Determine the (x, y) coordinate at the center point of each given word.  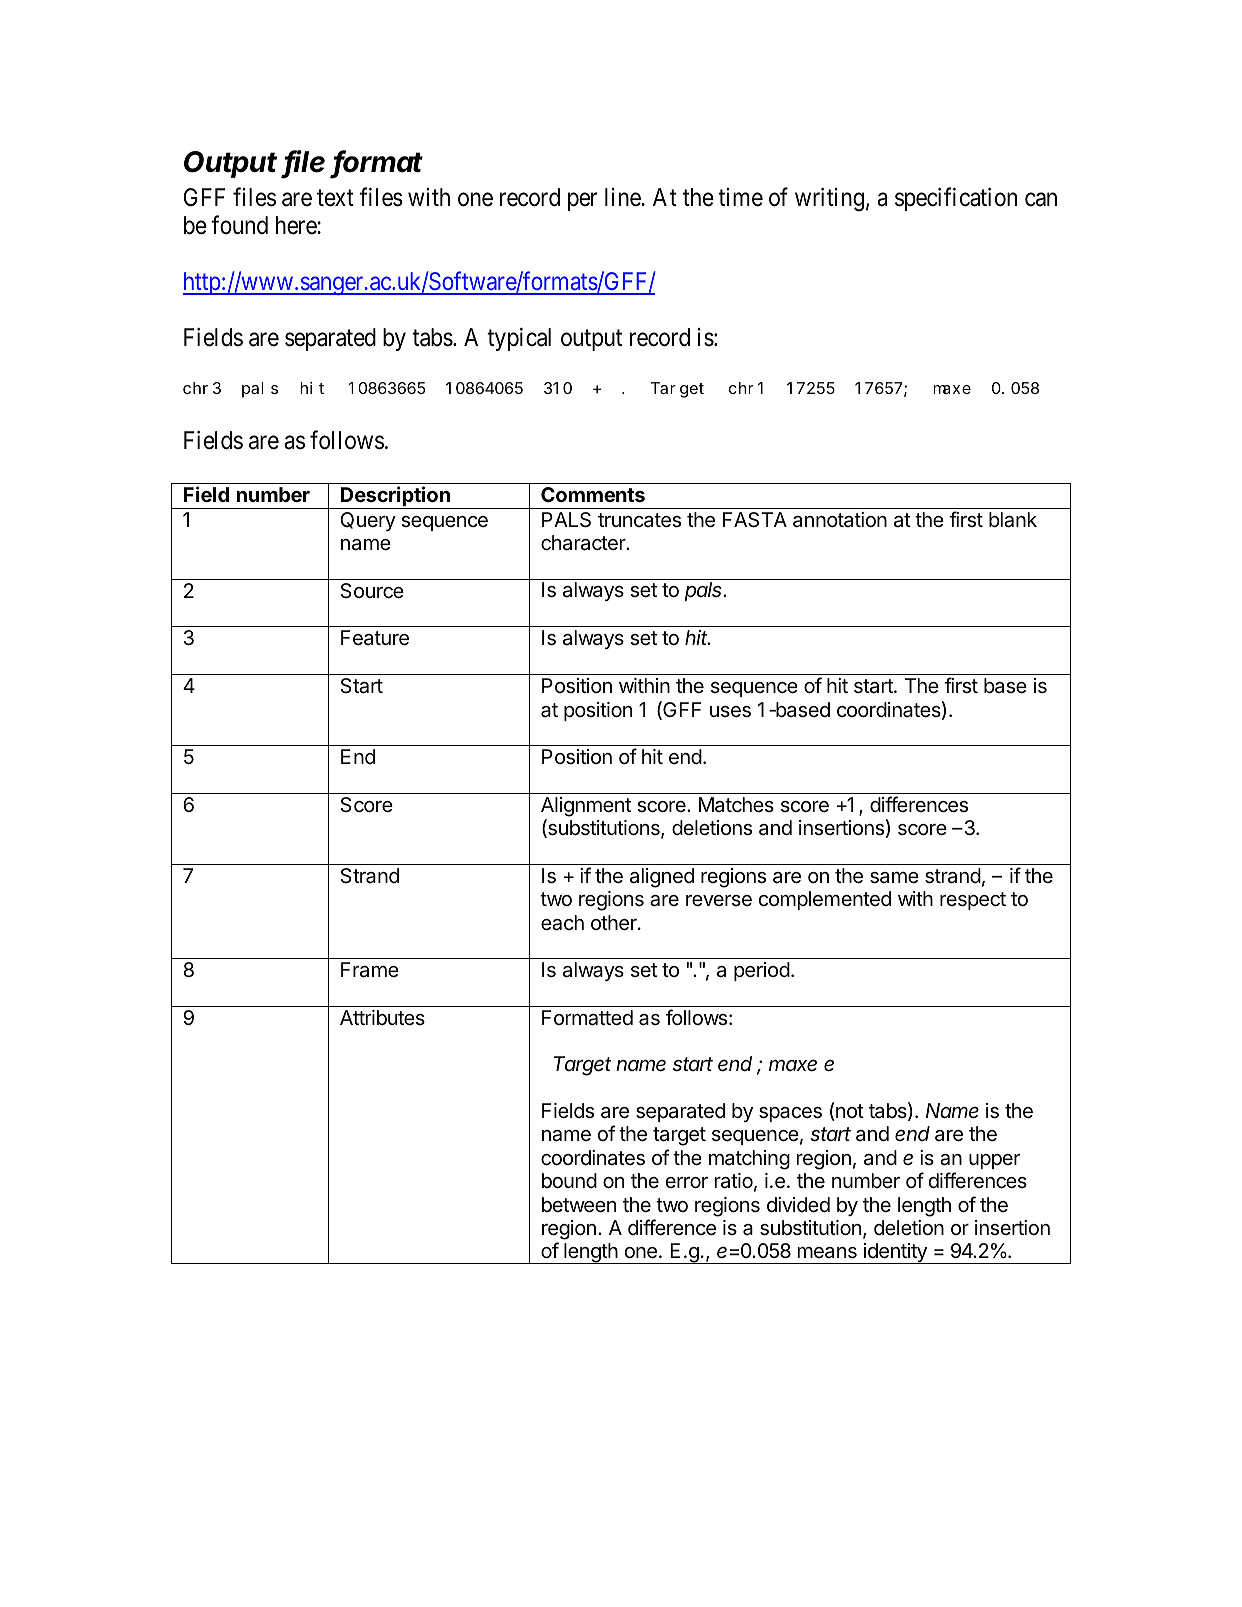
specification (956, 199)
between (579, 1205)
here (297, 225)
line (623, 197)
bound (569, 1180)
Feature (375, 638)
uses (730, 712)
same (894, 878)
